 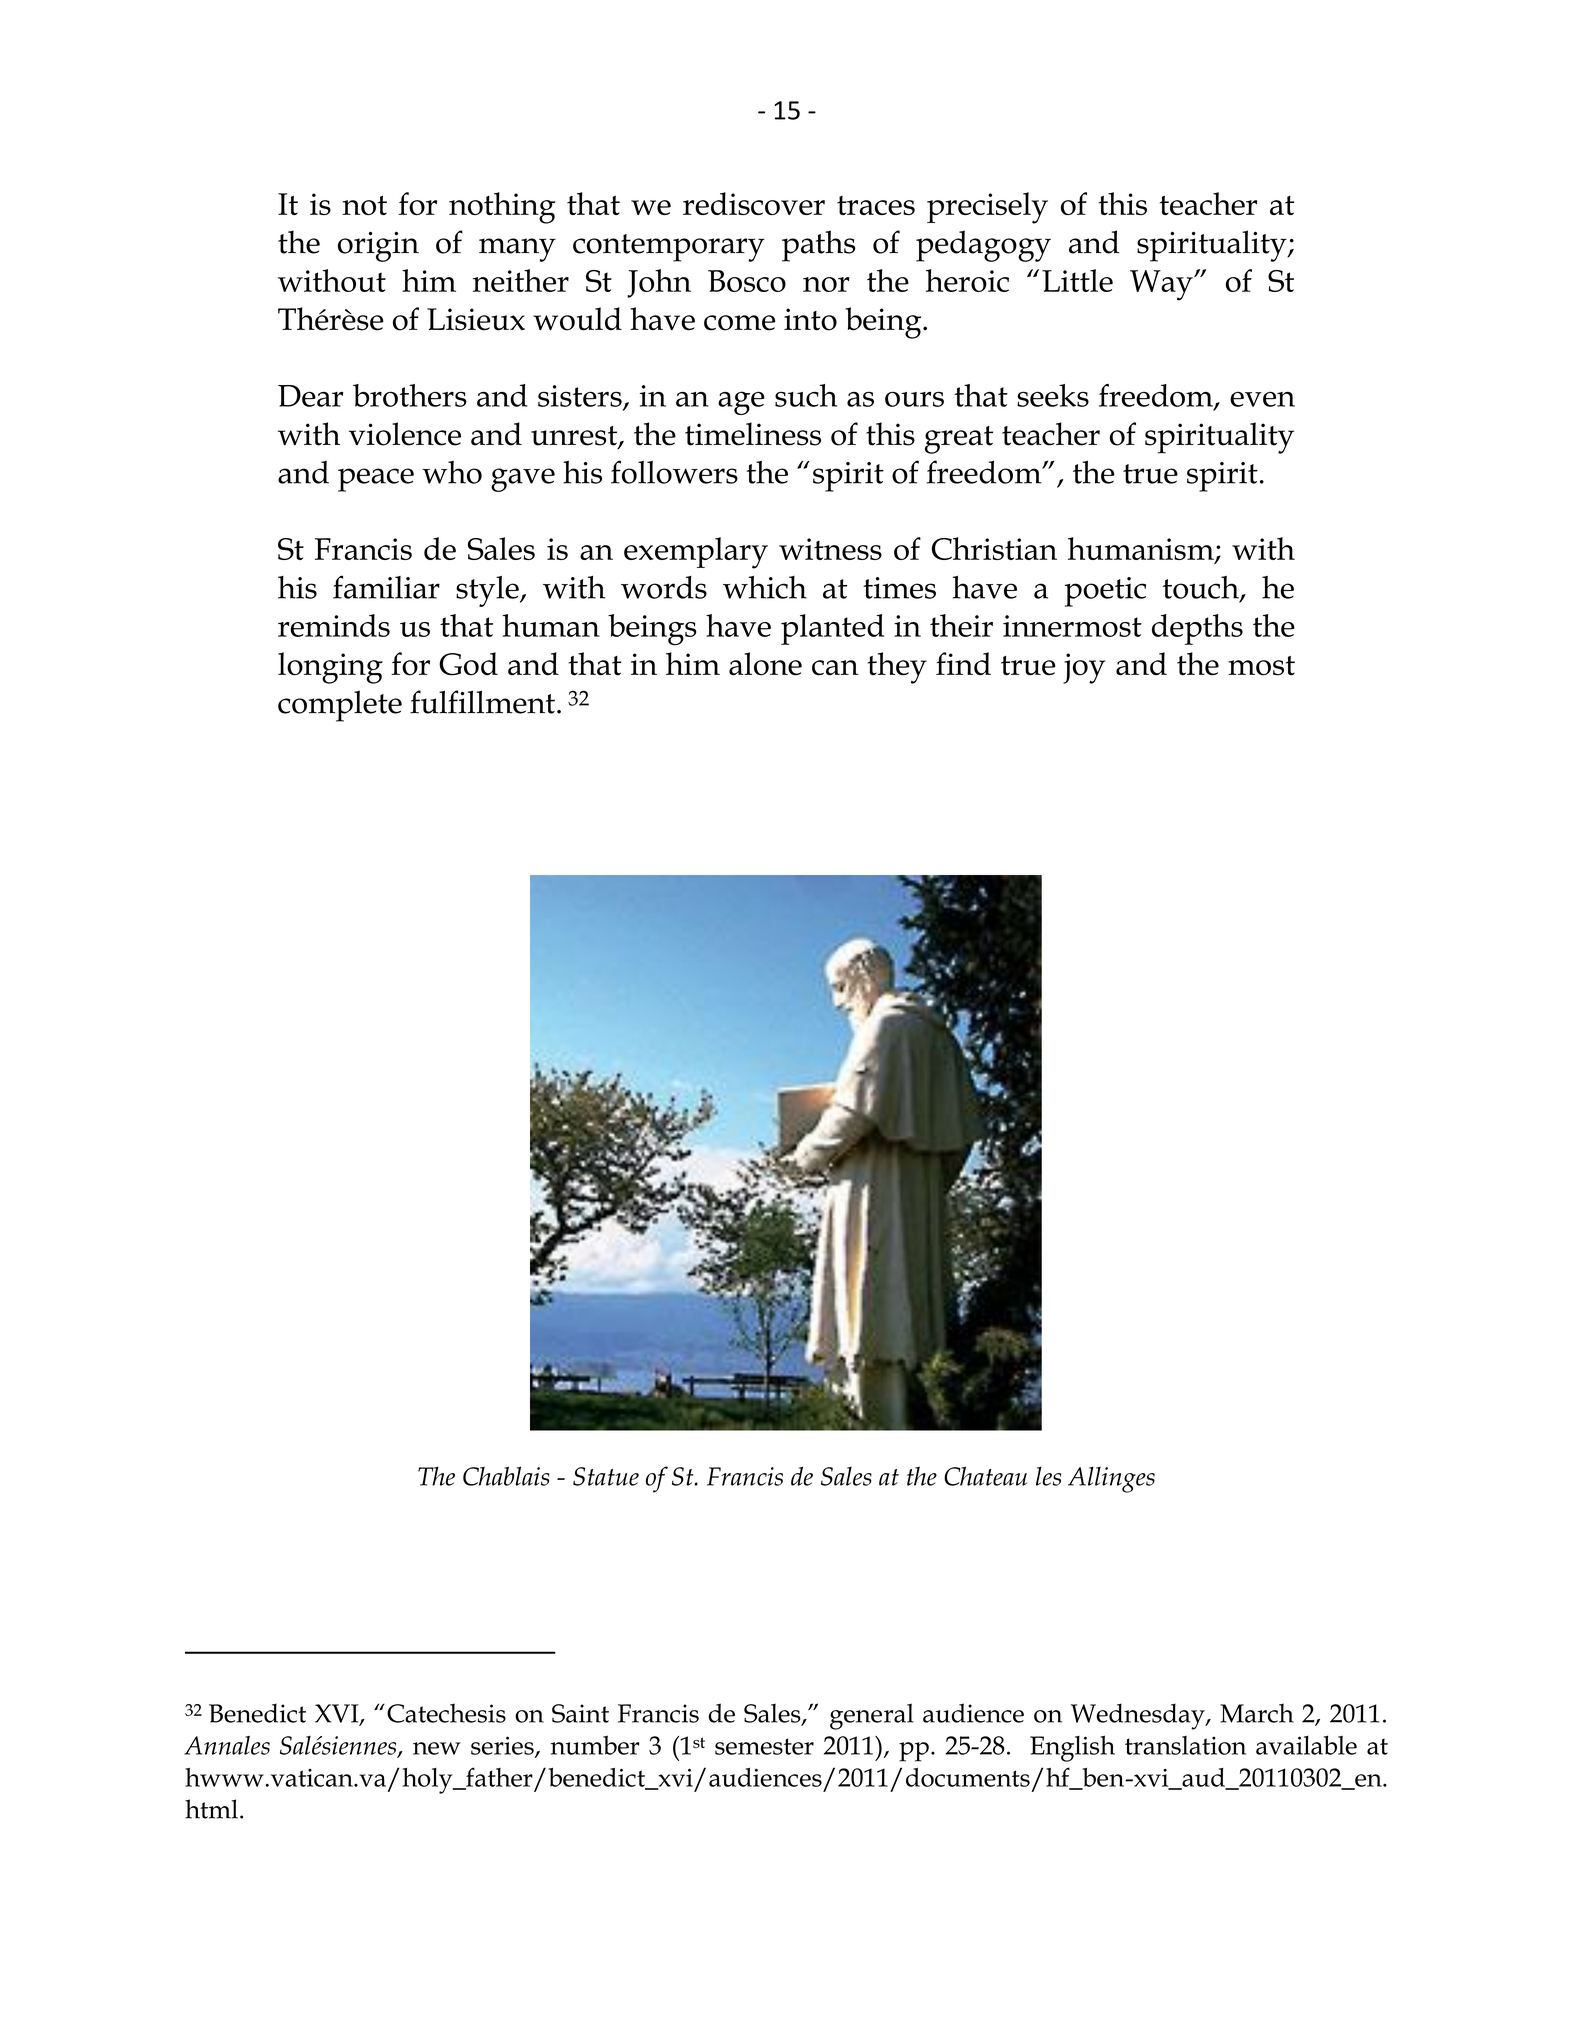 What do you see at coordinates (765, 664) in the image?
I see `alone` at bounding box center [765, 664].
